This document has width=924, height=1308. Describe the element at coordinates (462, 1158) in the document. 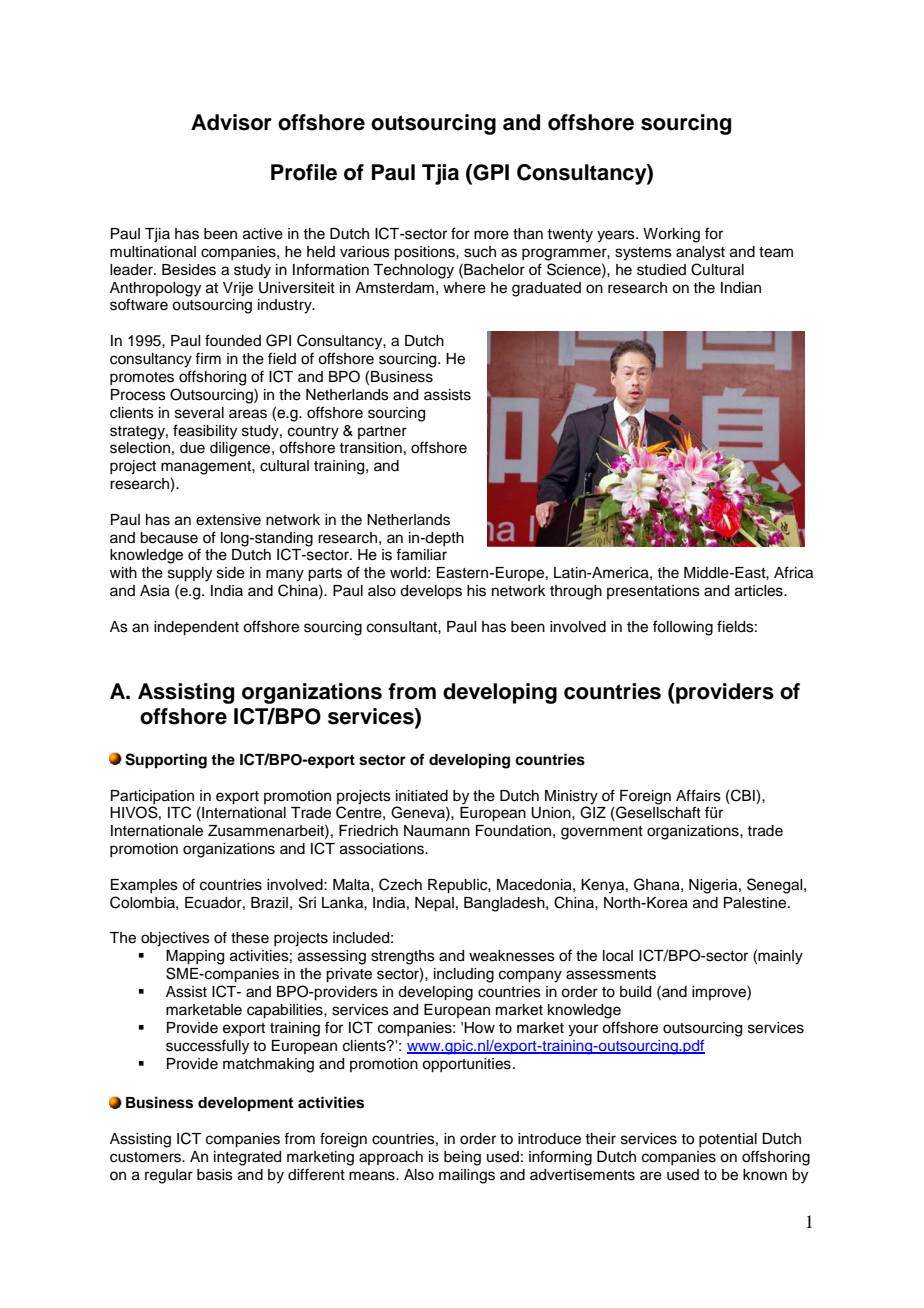

I see `being` at that location.
